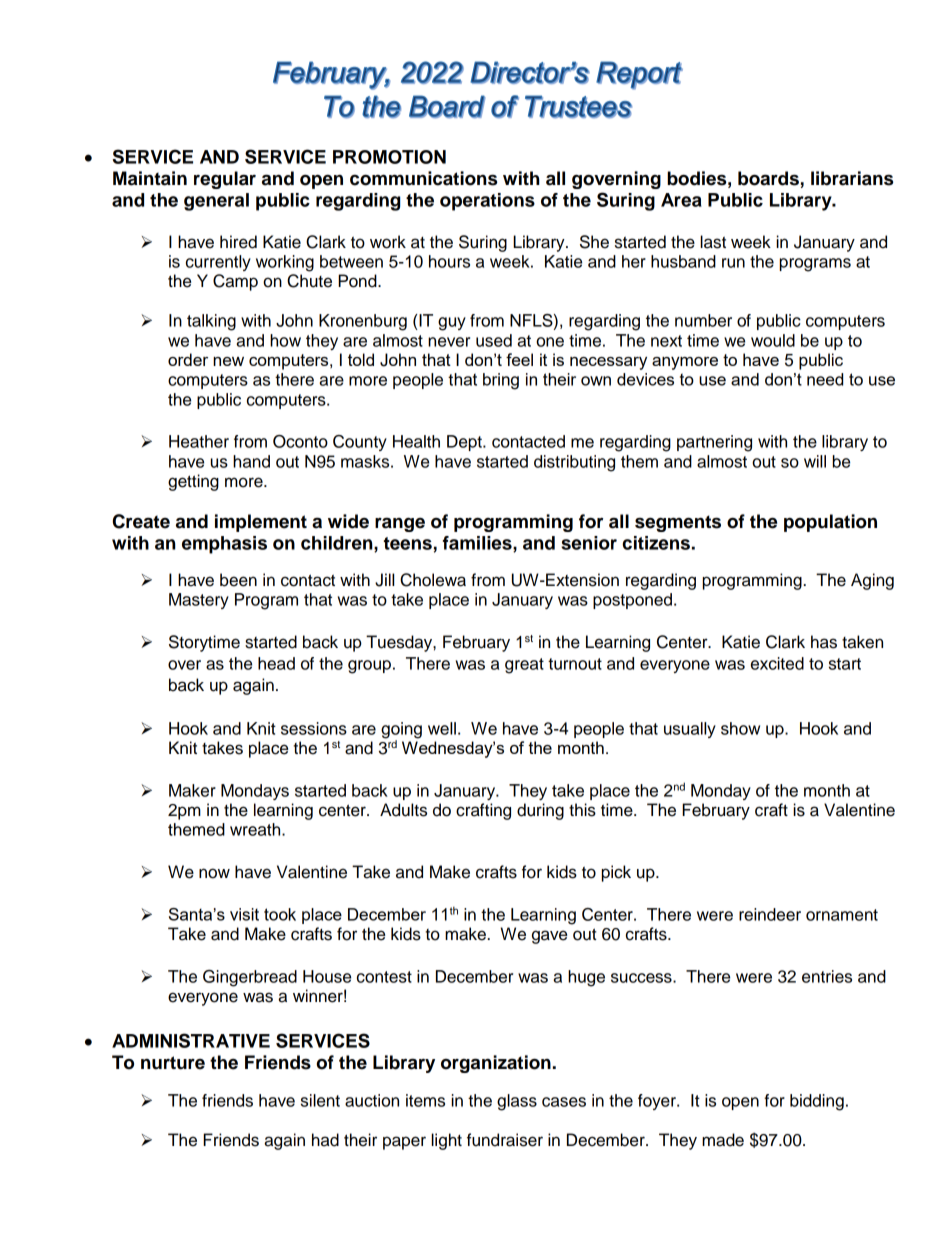 This screenshot has width=952, height=1233. I want to click on regular, so click(225, 180).
